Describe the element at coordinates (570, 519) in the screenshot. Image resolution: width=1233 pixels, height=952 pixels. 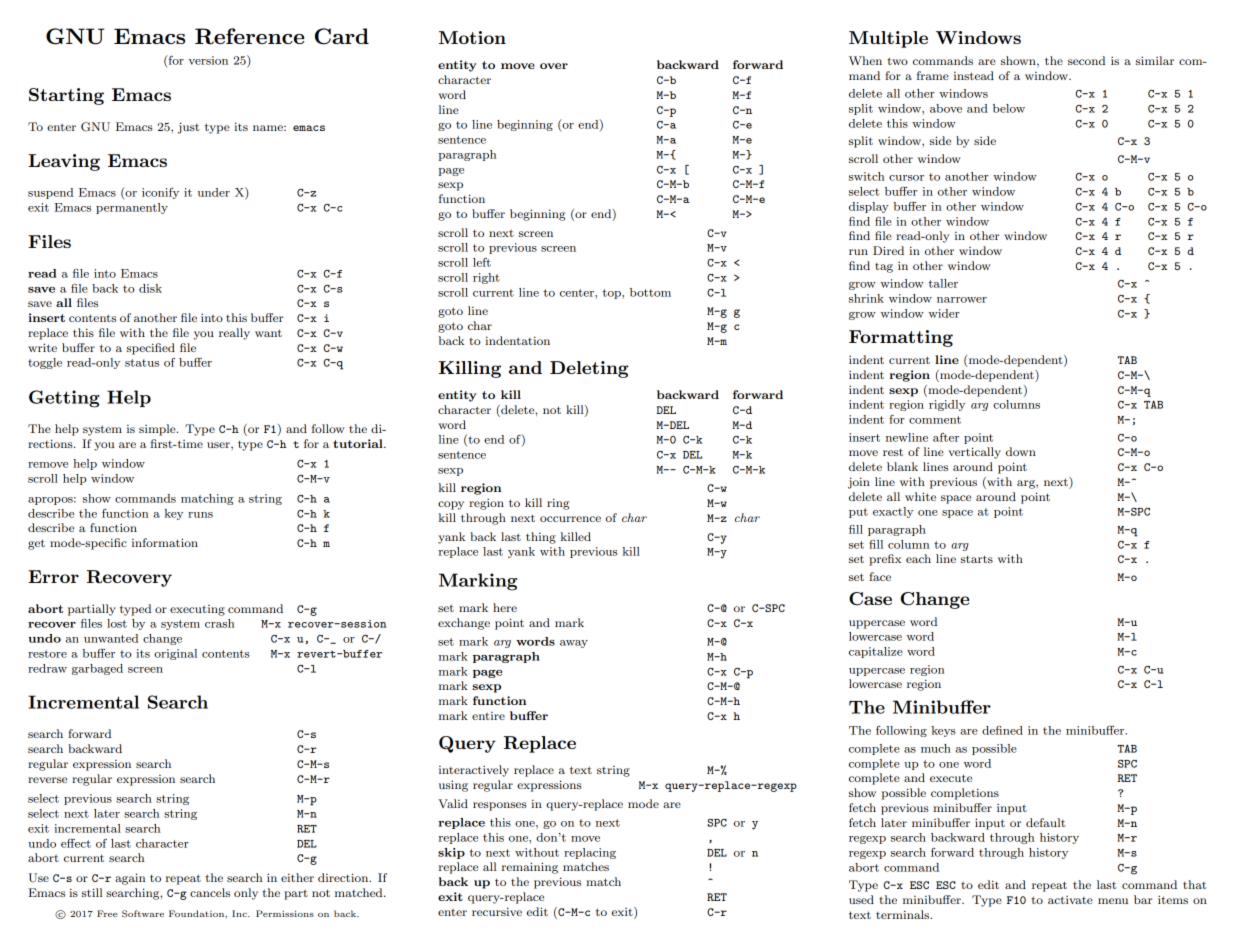
I see `occurrence` at that location.
